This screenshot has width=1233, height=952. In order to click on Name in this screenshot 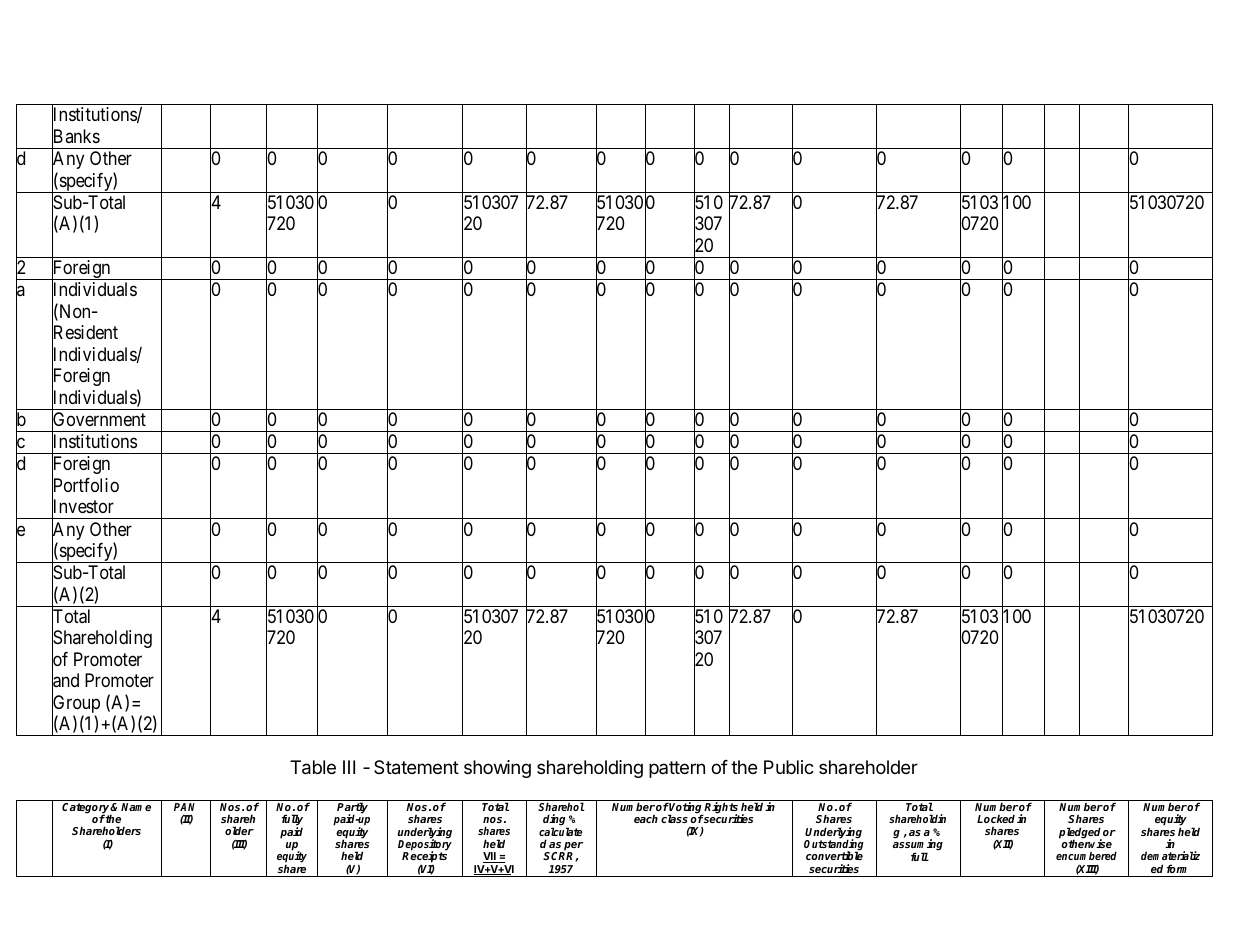, I will do `click(136, 807)`.
